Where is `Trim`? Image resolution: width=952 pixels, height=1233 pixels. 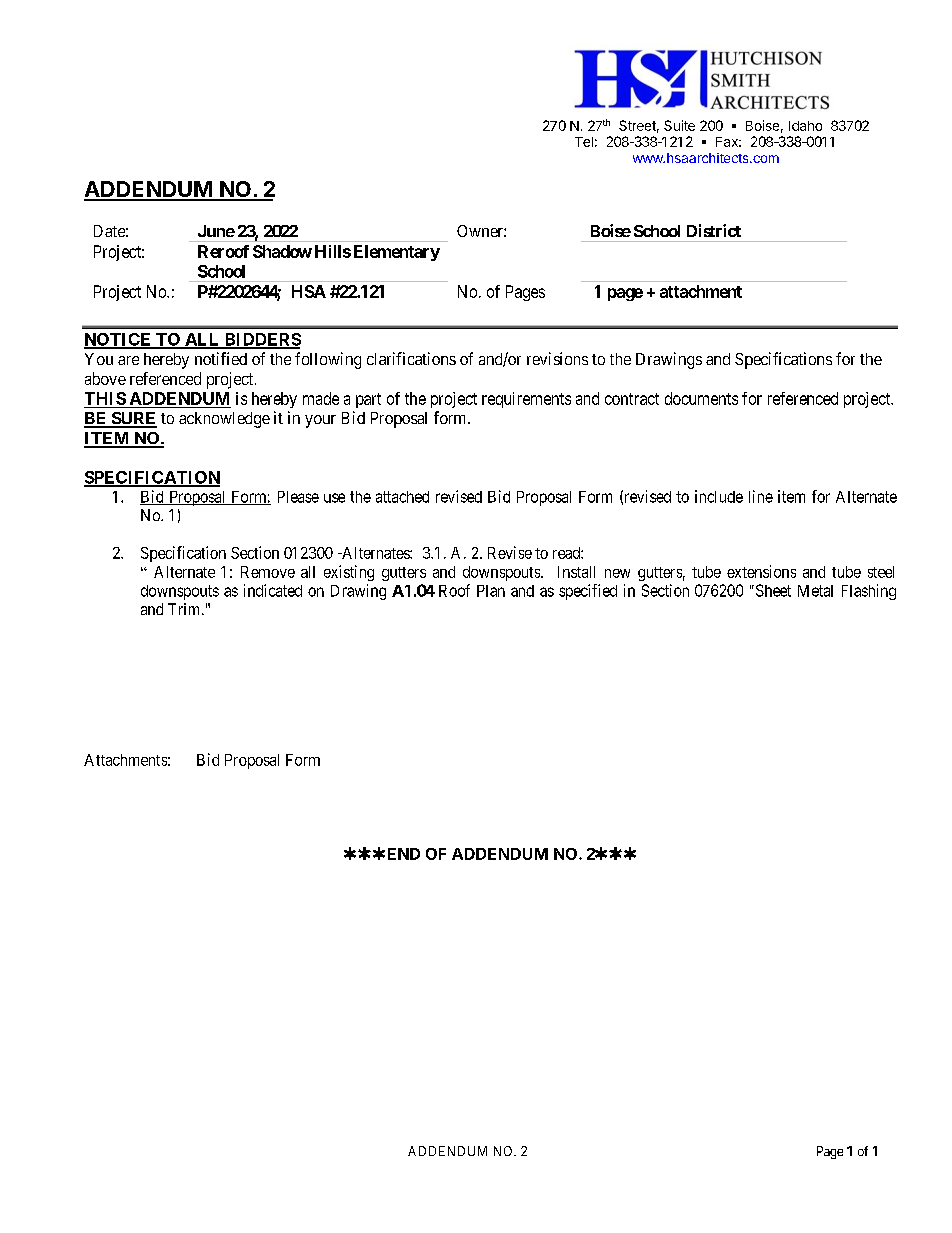
Trim is located at coordinates (185, 609).
